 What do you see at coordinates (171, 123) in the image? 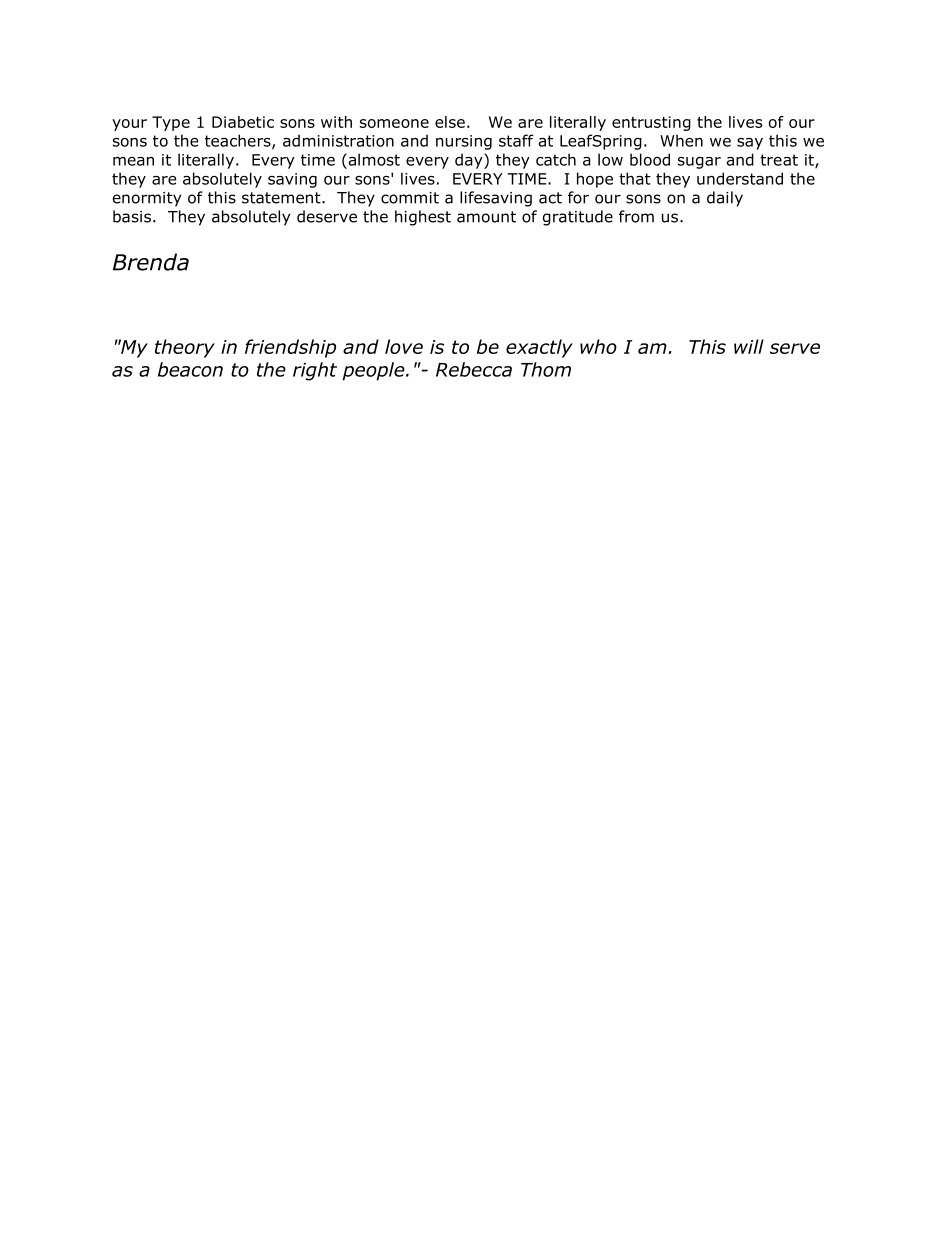
I see `Type` at bounding box center [171, 123].
